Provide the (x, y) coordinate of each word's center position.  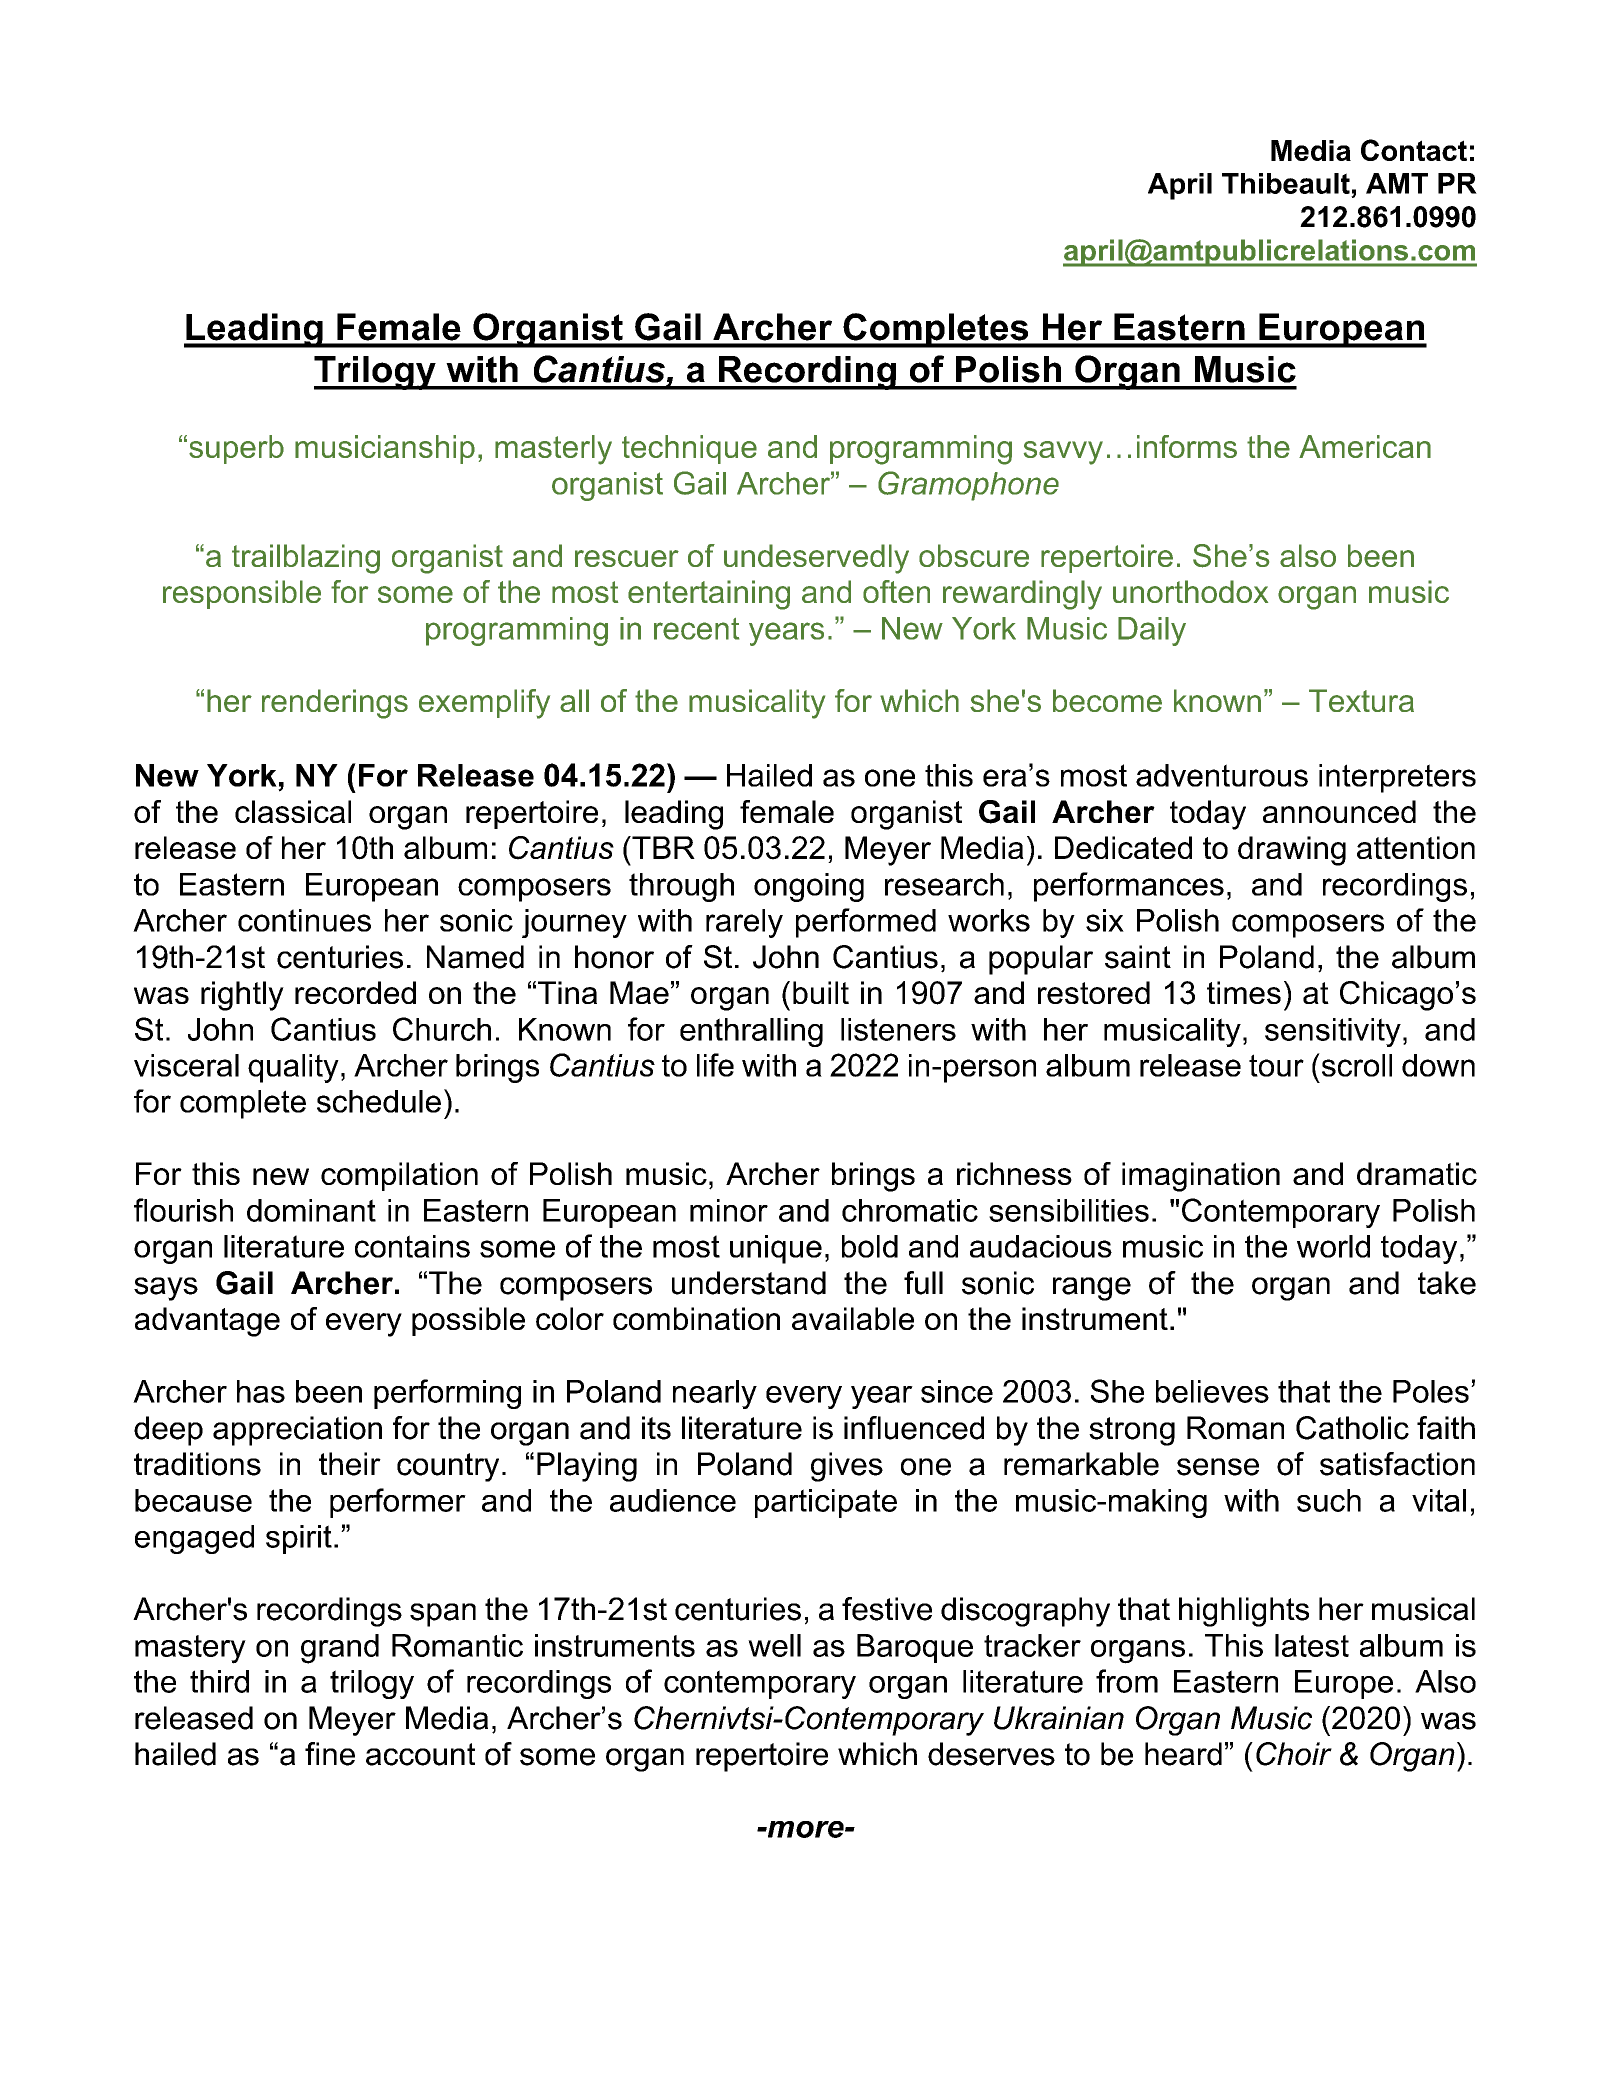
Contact (1414, 150)
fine (330, 1754)
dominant (311, 1210)
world (1333, 1246)
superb (236, 449)
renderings (335, 704)
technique (689, 449)
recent (696, 629)
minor (729, 1210)
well (774, 1645)
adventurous (1222, 775)
